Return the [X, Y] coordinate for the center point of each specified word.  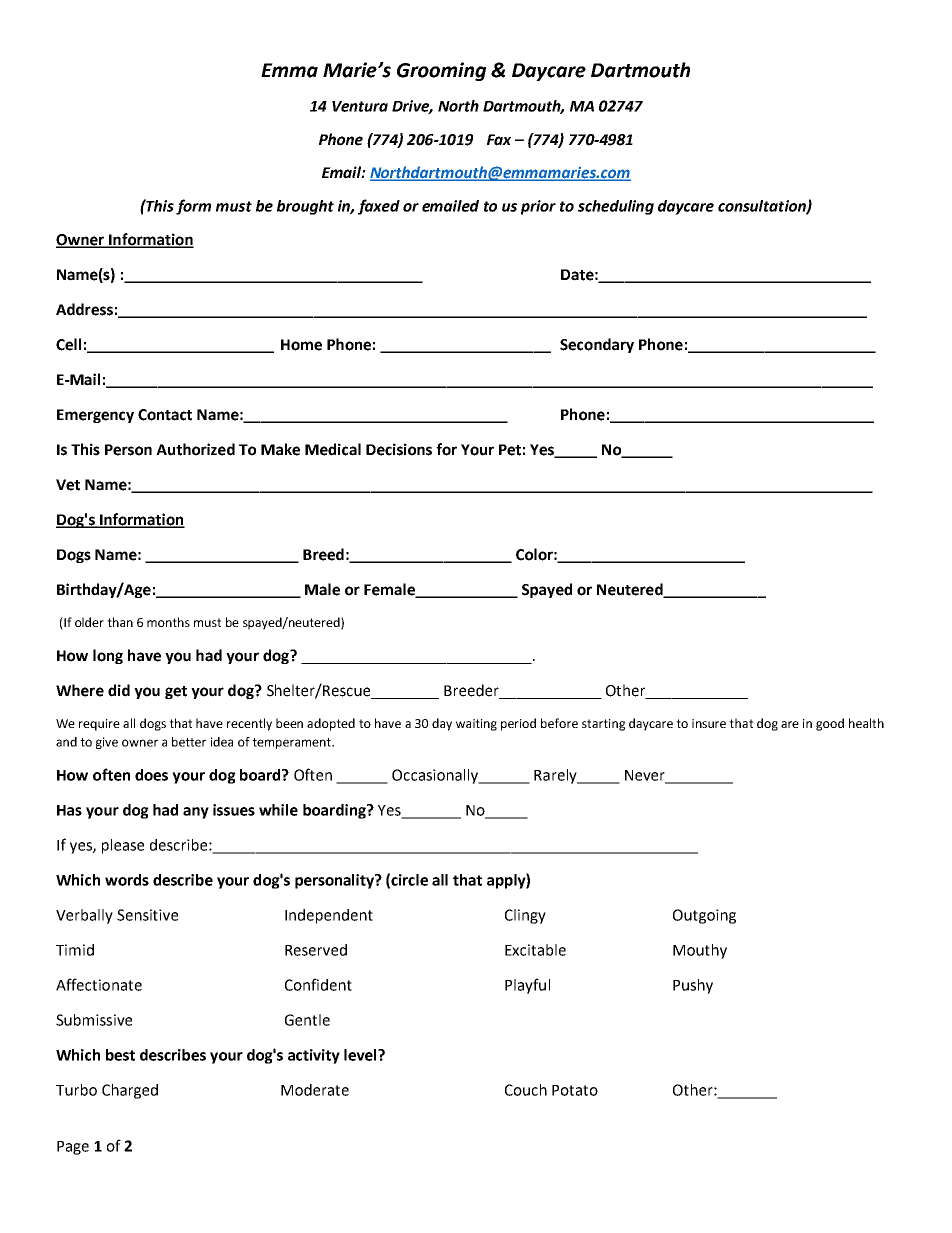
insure [709, 723]
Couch [526, 1090]
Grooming [441, 71]
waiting [476, 725]
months [168, 622]
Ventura [360, 106]
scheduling [616, 207]
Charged [130, 1091]
